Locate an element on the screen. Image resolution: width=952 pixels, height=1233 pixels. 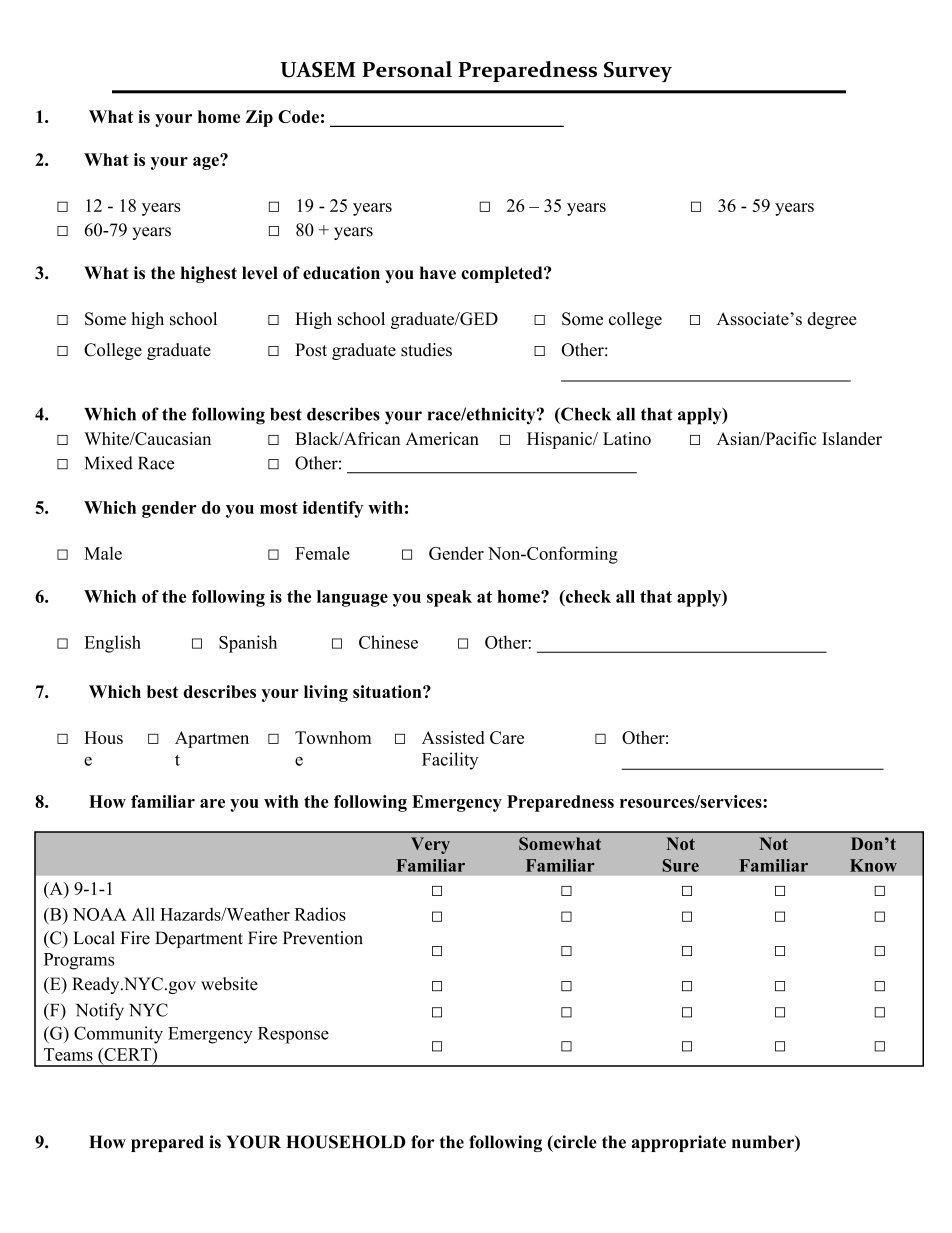
Mixed is located at coordinates (109, 463).
